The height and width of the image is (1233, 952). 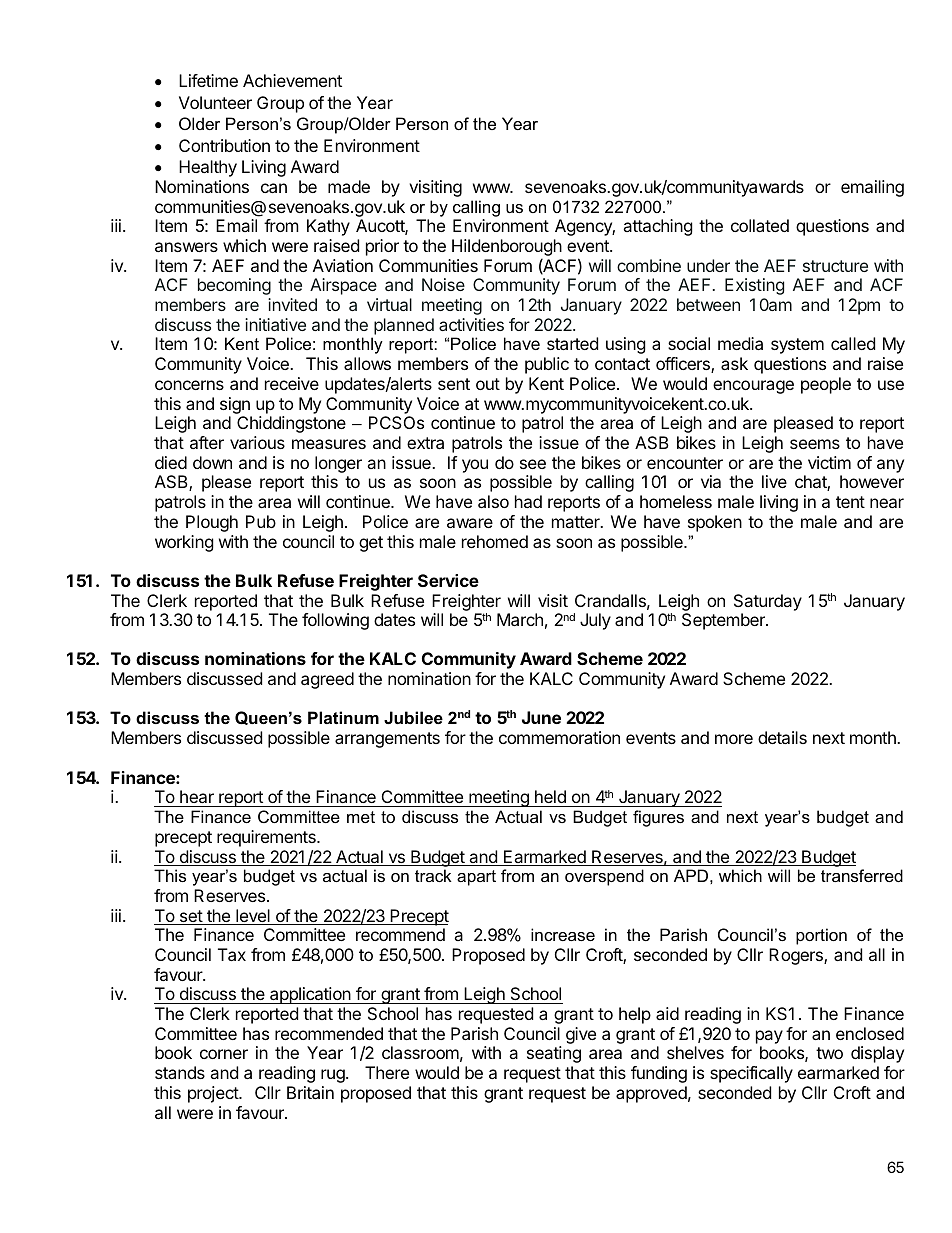 I want to click on commemoration, so click(x=559, y=737).
